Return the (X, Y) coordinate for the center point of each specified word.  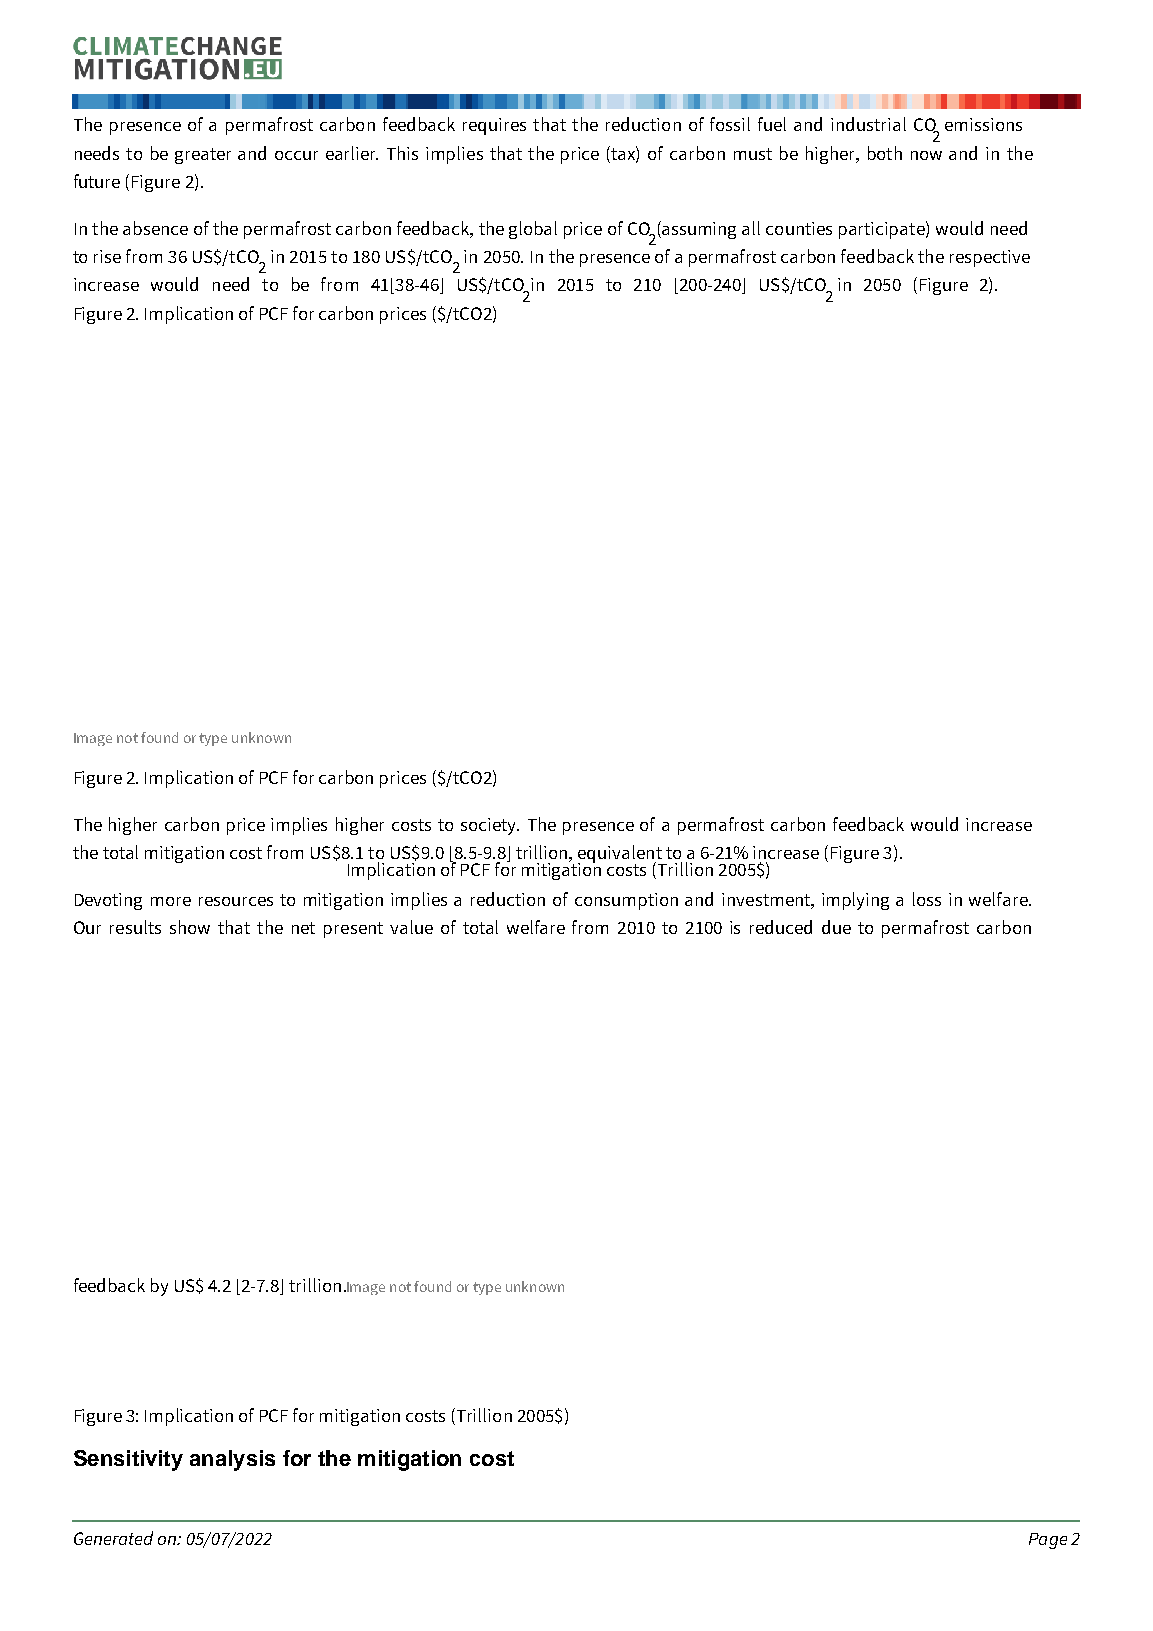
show (190, 927)
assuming (698, 230)
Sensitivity (128, 1460)
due (836, 927)
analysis (232, 1460)
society (490, 826)
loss (927, 899)
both (885, 153)
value (411, 927)
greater (203, 156)
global (533, 230)
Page (1048, 1541)
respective (990, 258)
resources (236, 901)
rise (107, 256)
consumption (626, 901)
